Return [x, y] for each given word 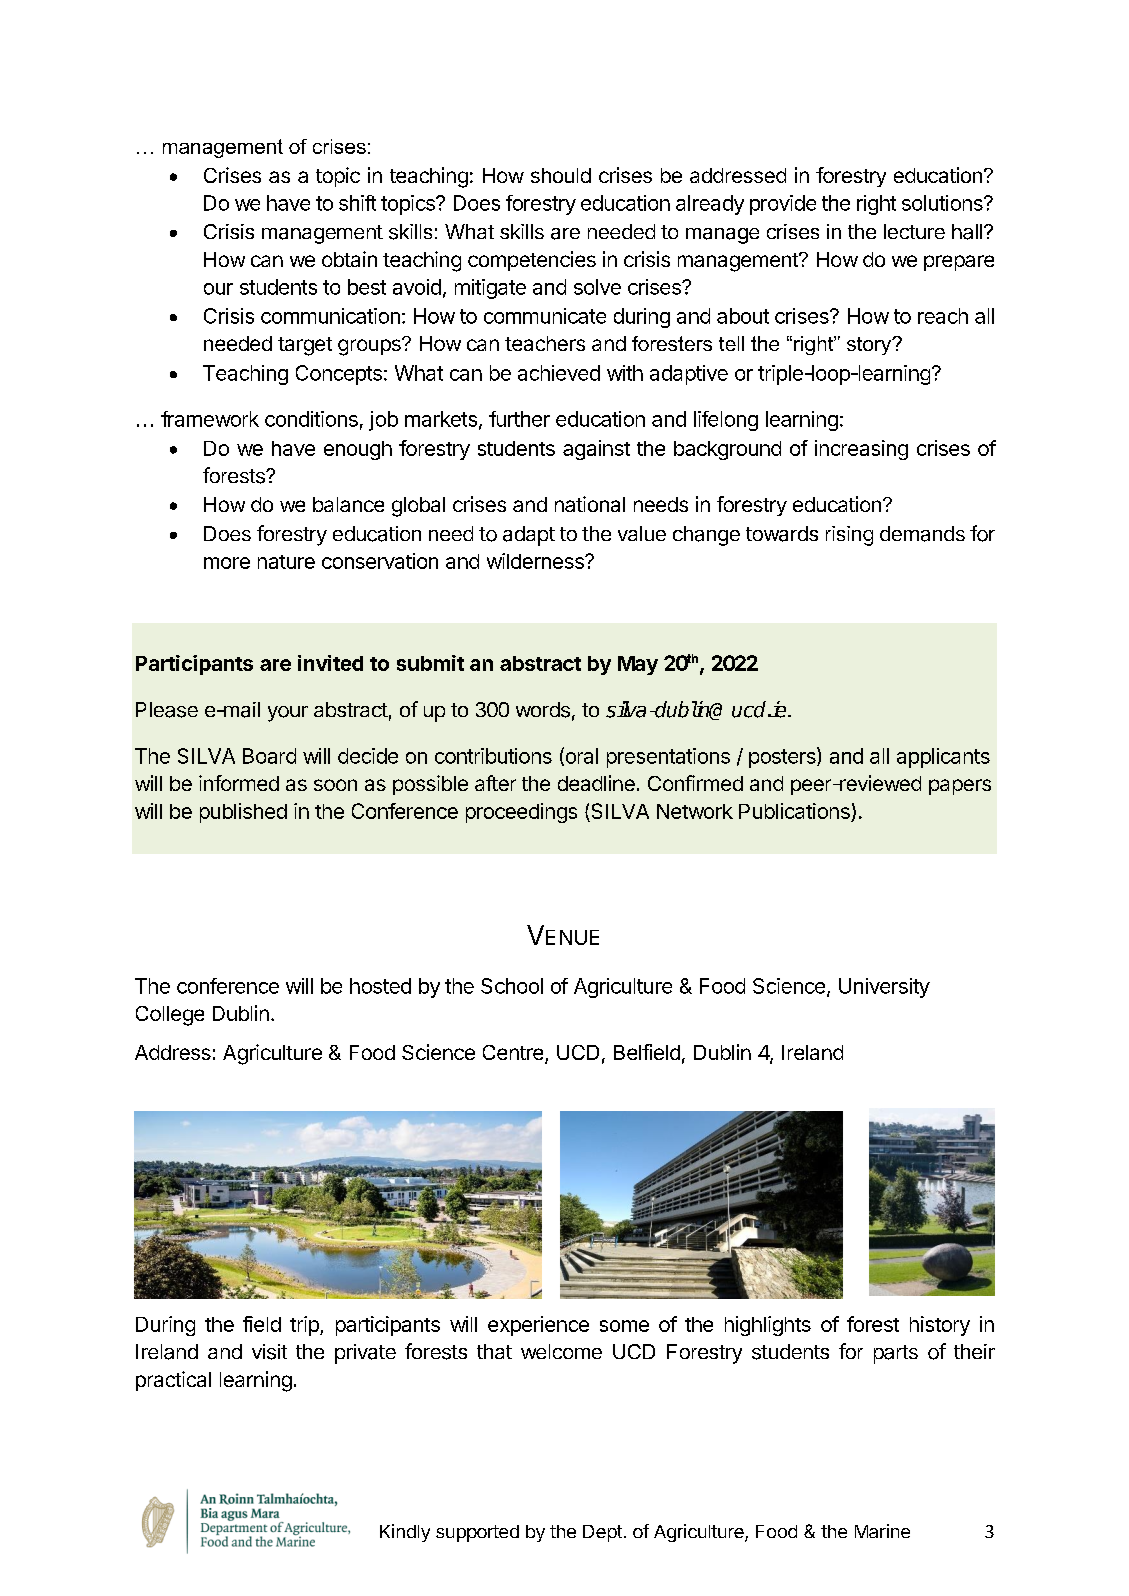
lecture [914, 231]
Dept [602, 1533]
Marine [882, 1531]
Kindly [405, 1533]
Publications [795, 812]
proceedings [521, 813]
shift [357, 203]
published [243, 813]
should [561, 175]
